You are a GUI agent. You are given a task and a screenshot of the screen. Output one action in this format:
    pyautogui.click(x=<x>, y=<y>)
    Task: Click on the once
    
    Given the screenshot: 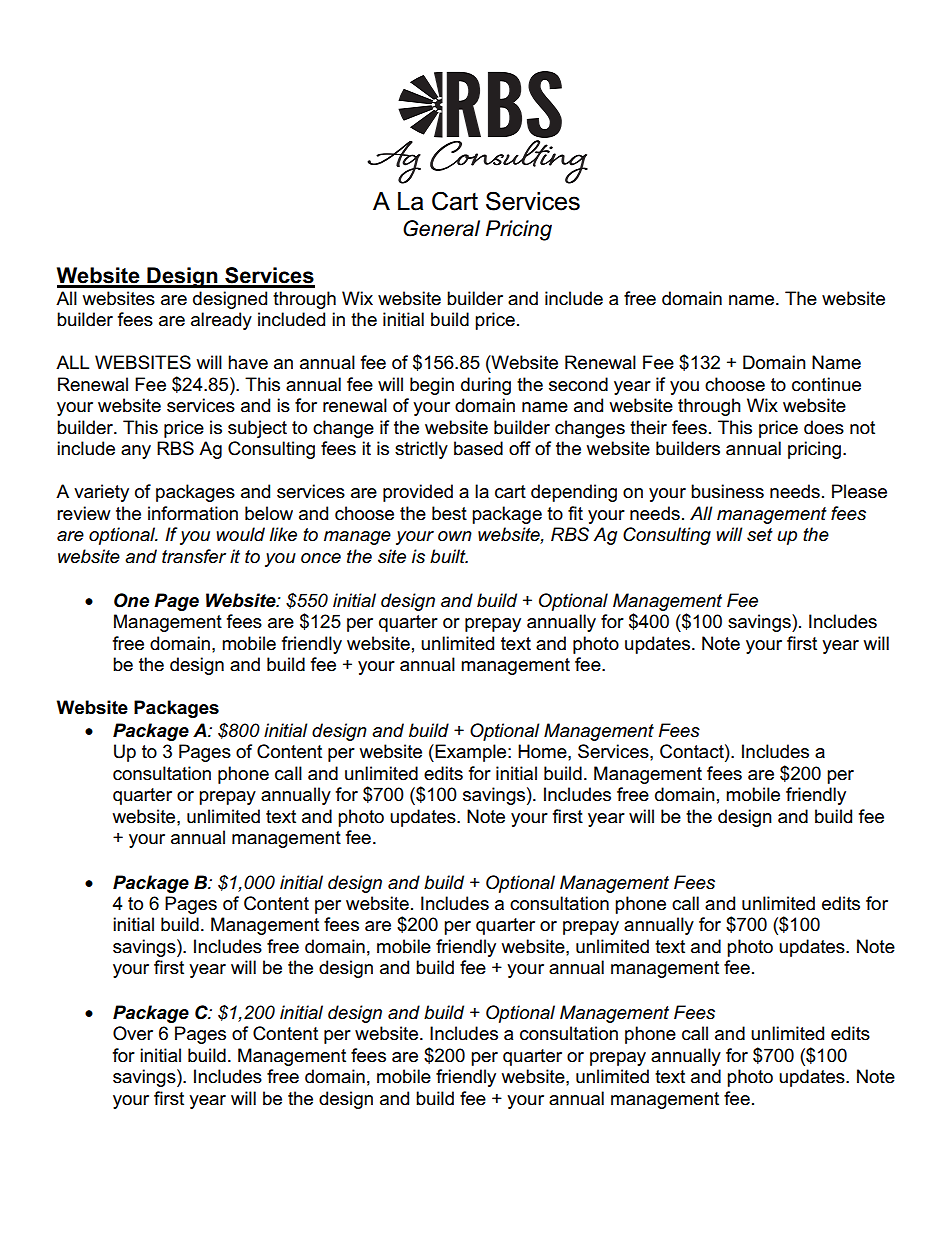 What is the action you would take?
    pyautogui.click(x=321, y=558)
